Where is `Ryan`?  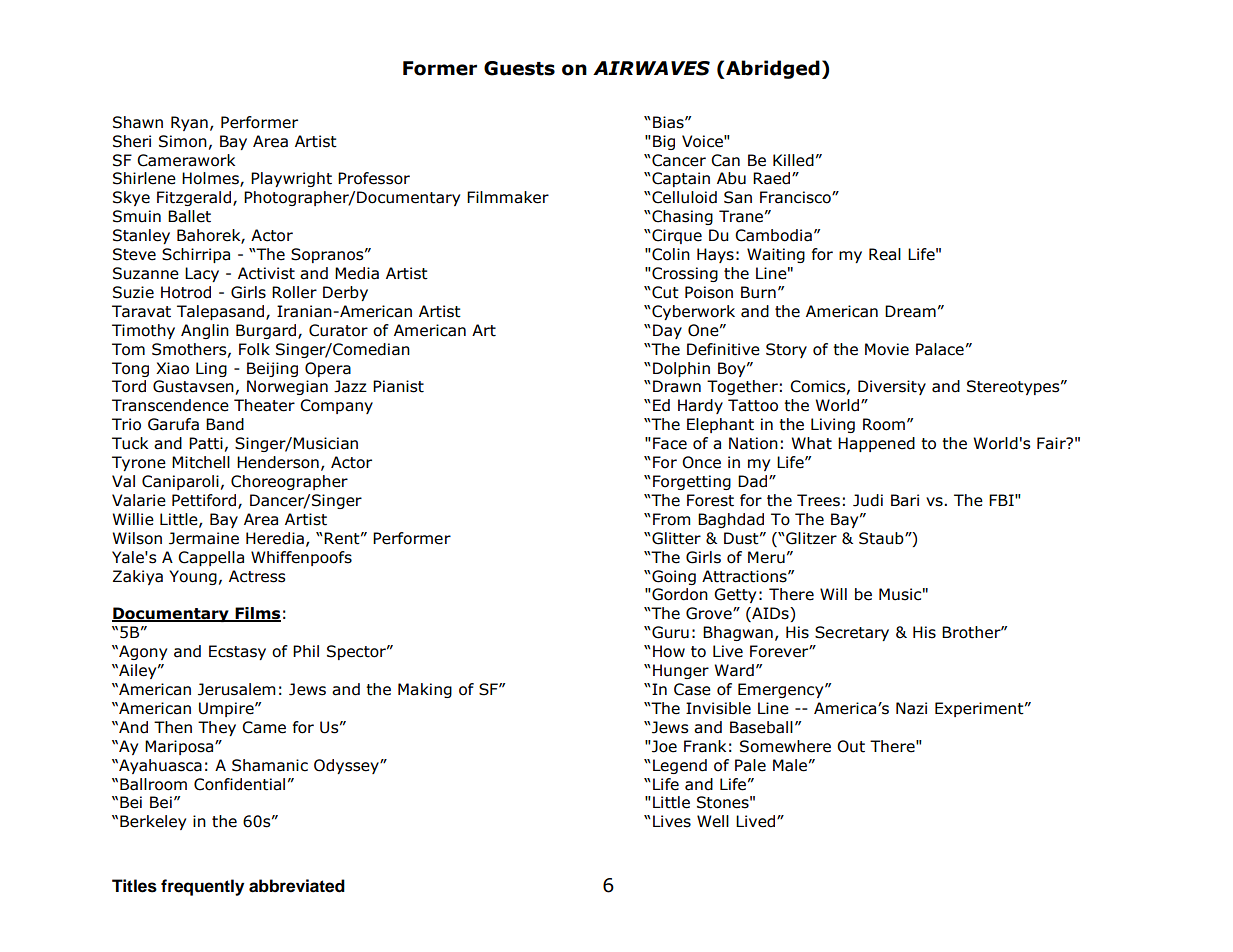
Ryan is located at coordinates (189, 123).
